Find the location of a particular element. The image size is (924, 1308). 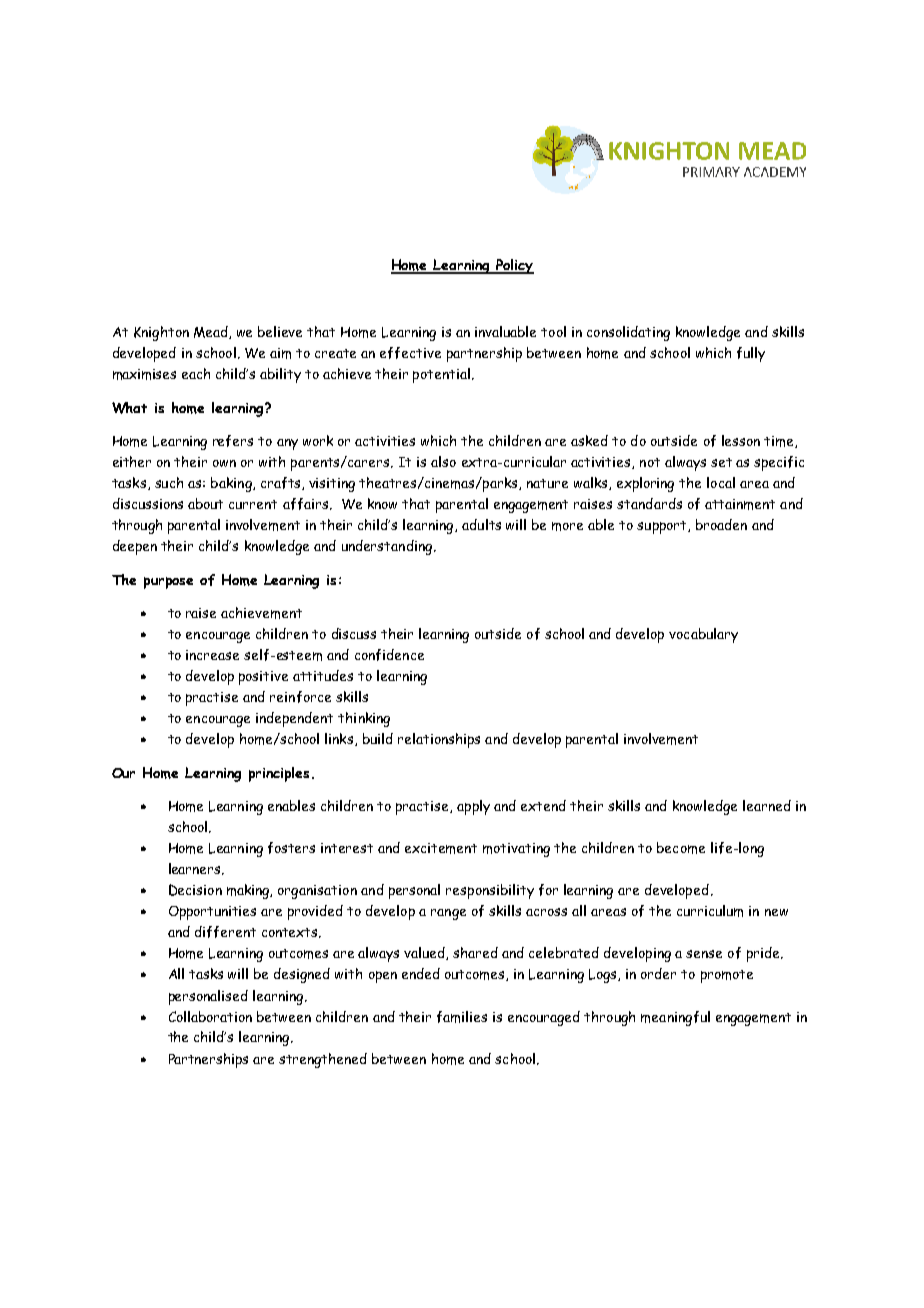

Collaboration is located at coordinates (210, 1016).
